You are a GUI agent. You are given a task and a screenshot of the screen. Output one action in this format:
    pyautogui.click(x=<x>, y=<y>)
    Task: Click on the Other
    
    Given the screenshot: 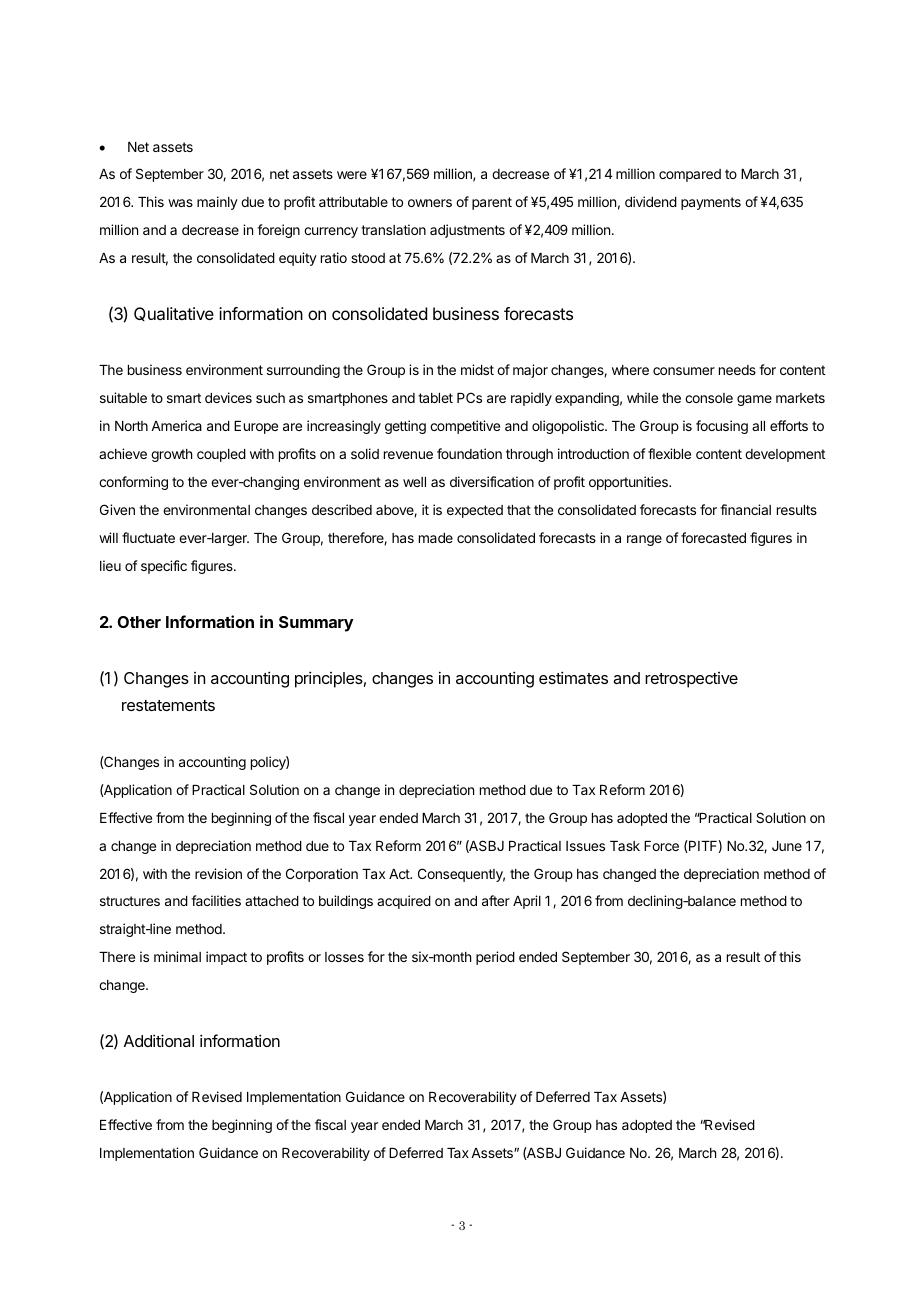 What is the action you would take?
    pyautogui.click(x=139, y=622)
